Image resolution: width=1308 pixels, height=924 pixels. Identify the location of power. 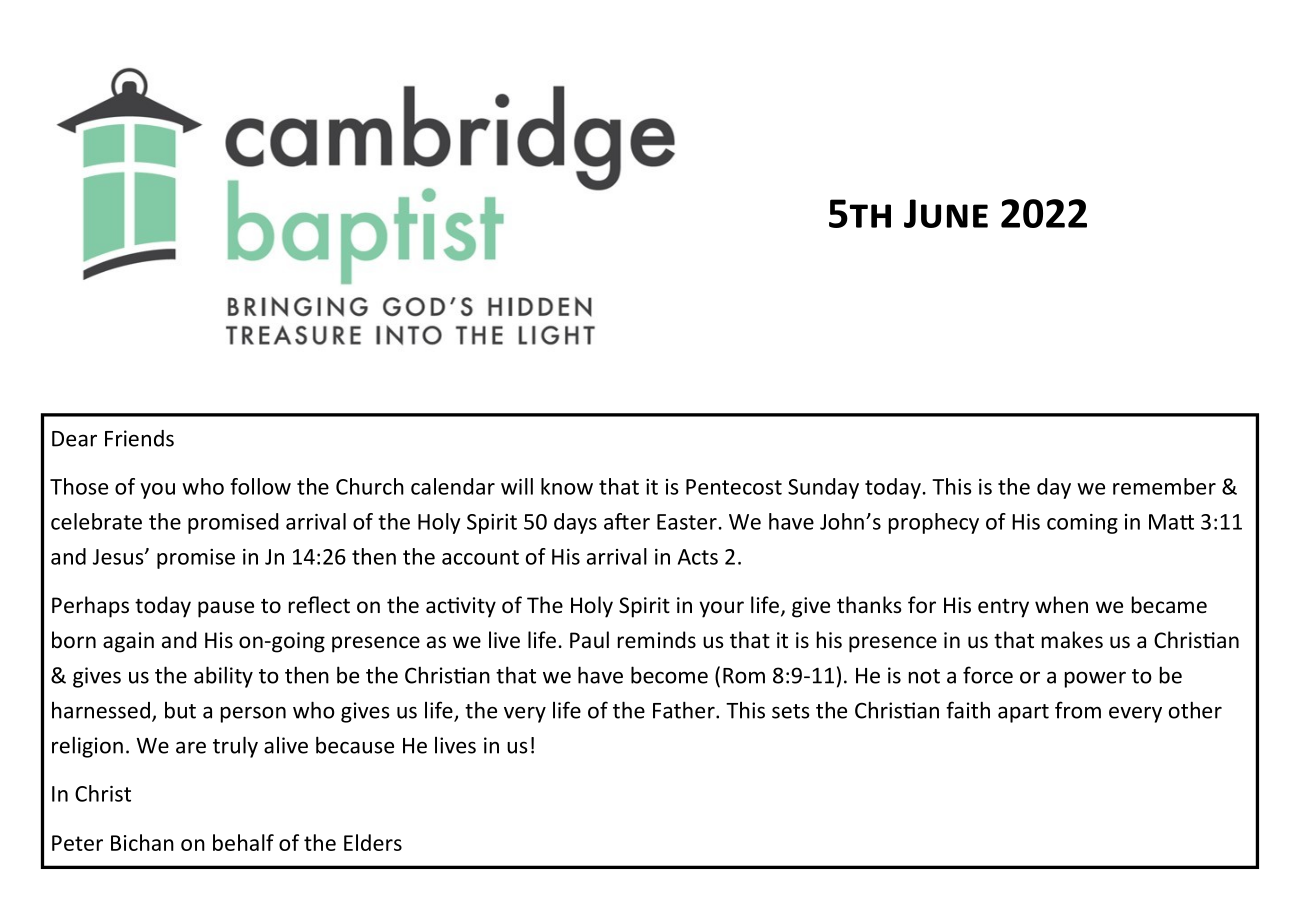
(1095, 679).
